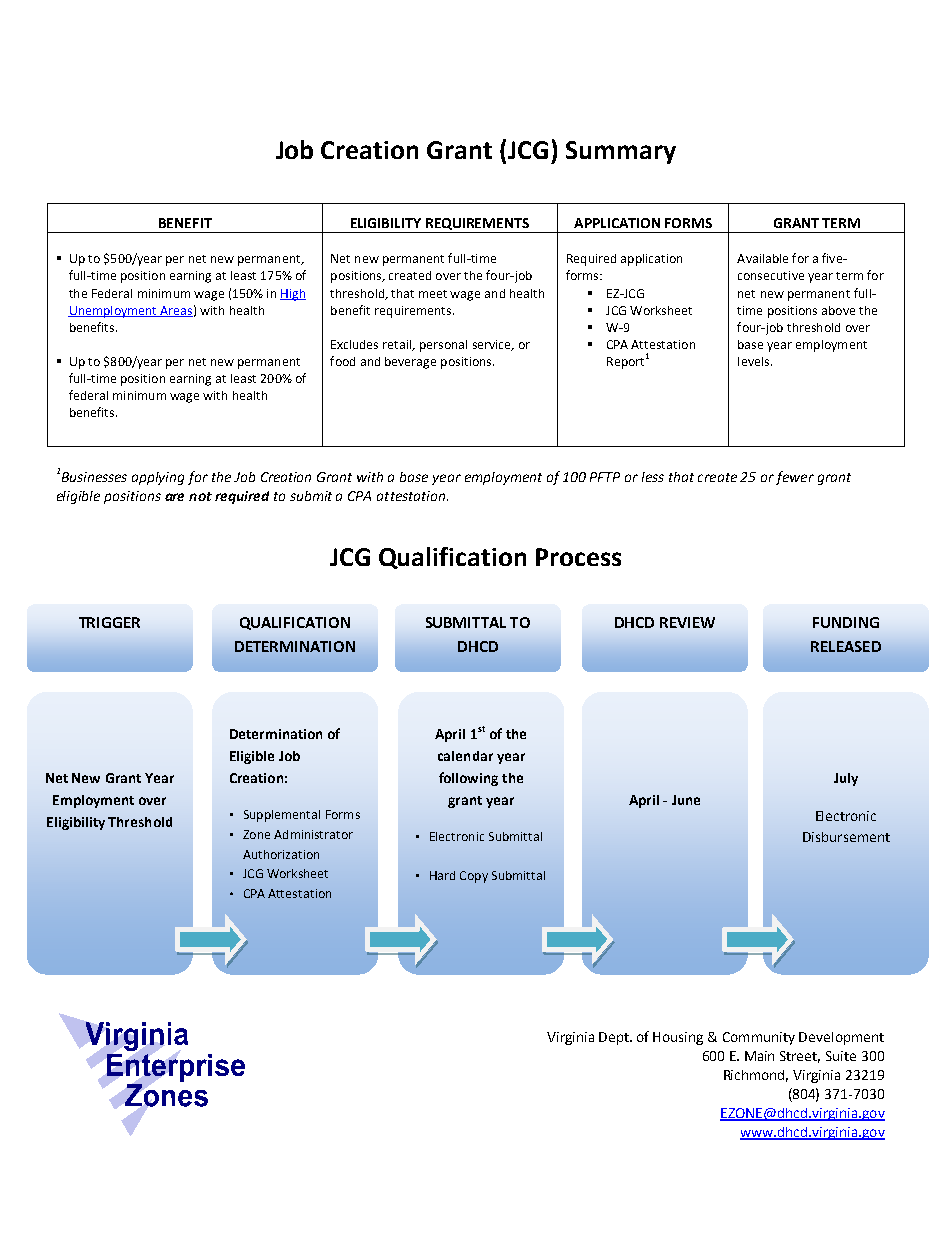 This screenshot has height=1233, width=952. Describe the element at coordinates (109, 622) in the screenshot. I see `TRIGGER` at that location.
